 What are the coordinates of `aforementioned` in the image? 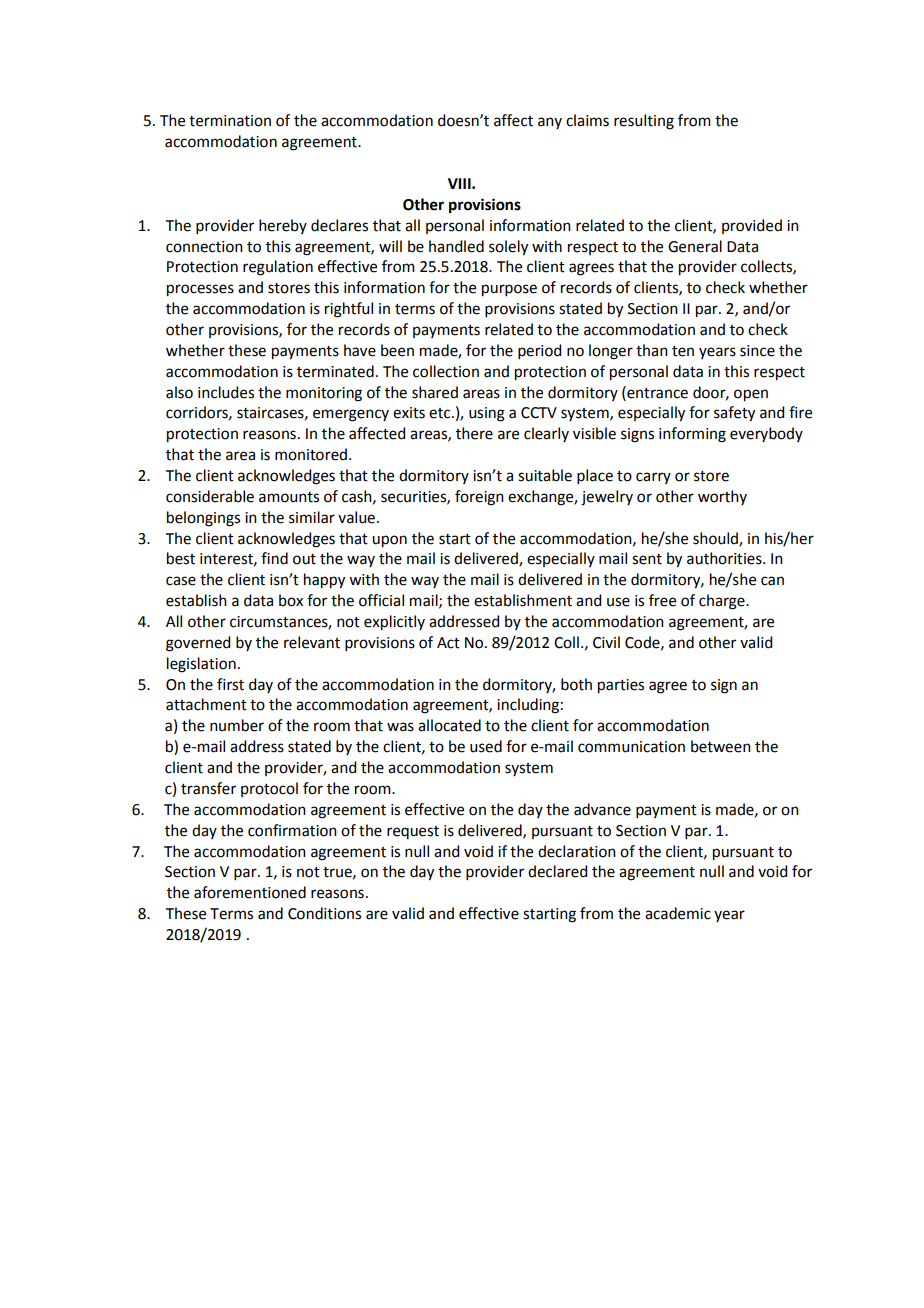 It's located at (250, 892).
